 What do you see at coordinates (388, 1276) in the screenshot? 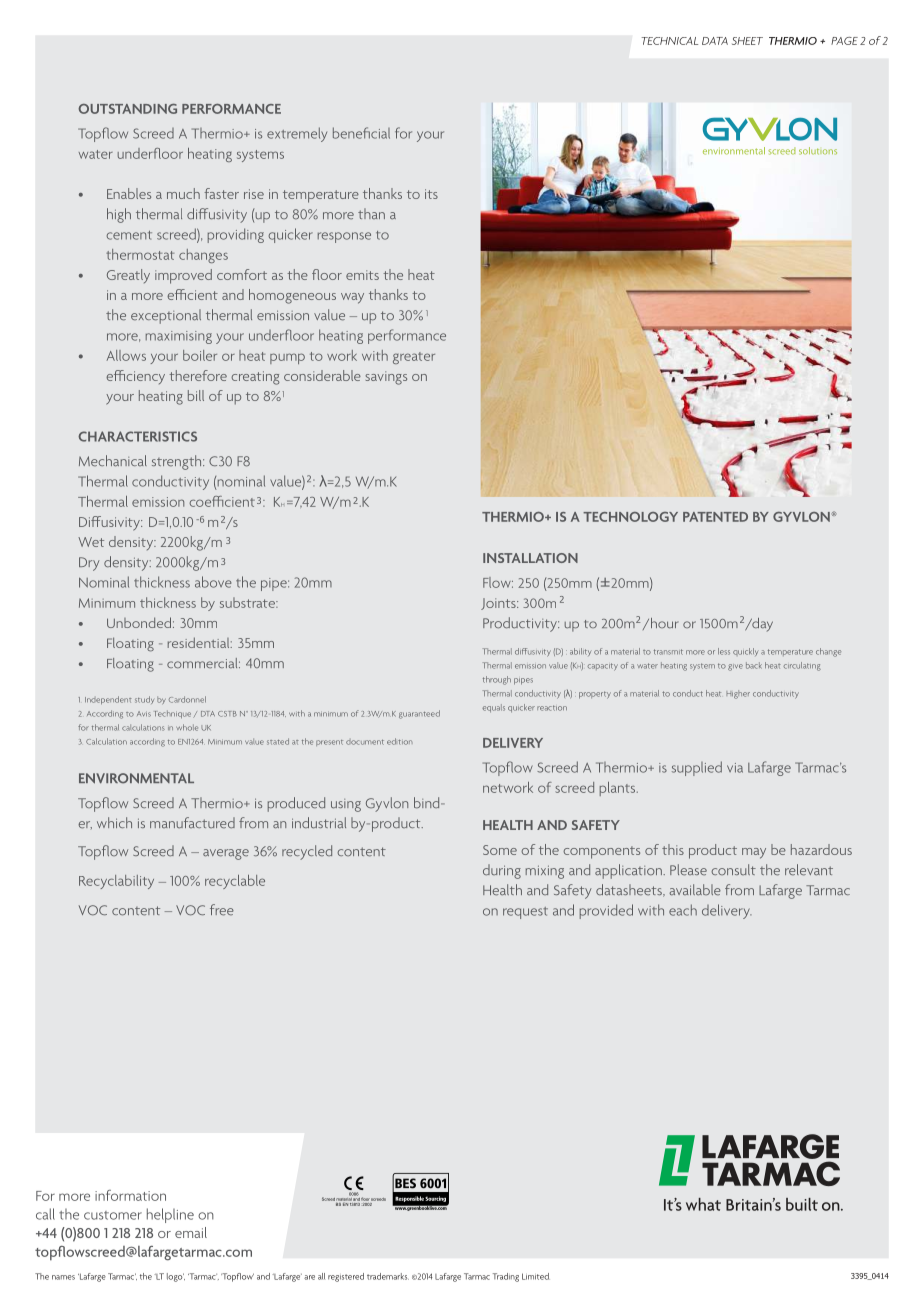
I see `trademarks` at bounding box center [388, 1276].
